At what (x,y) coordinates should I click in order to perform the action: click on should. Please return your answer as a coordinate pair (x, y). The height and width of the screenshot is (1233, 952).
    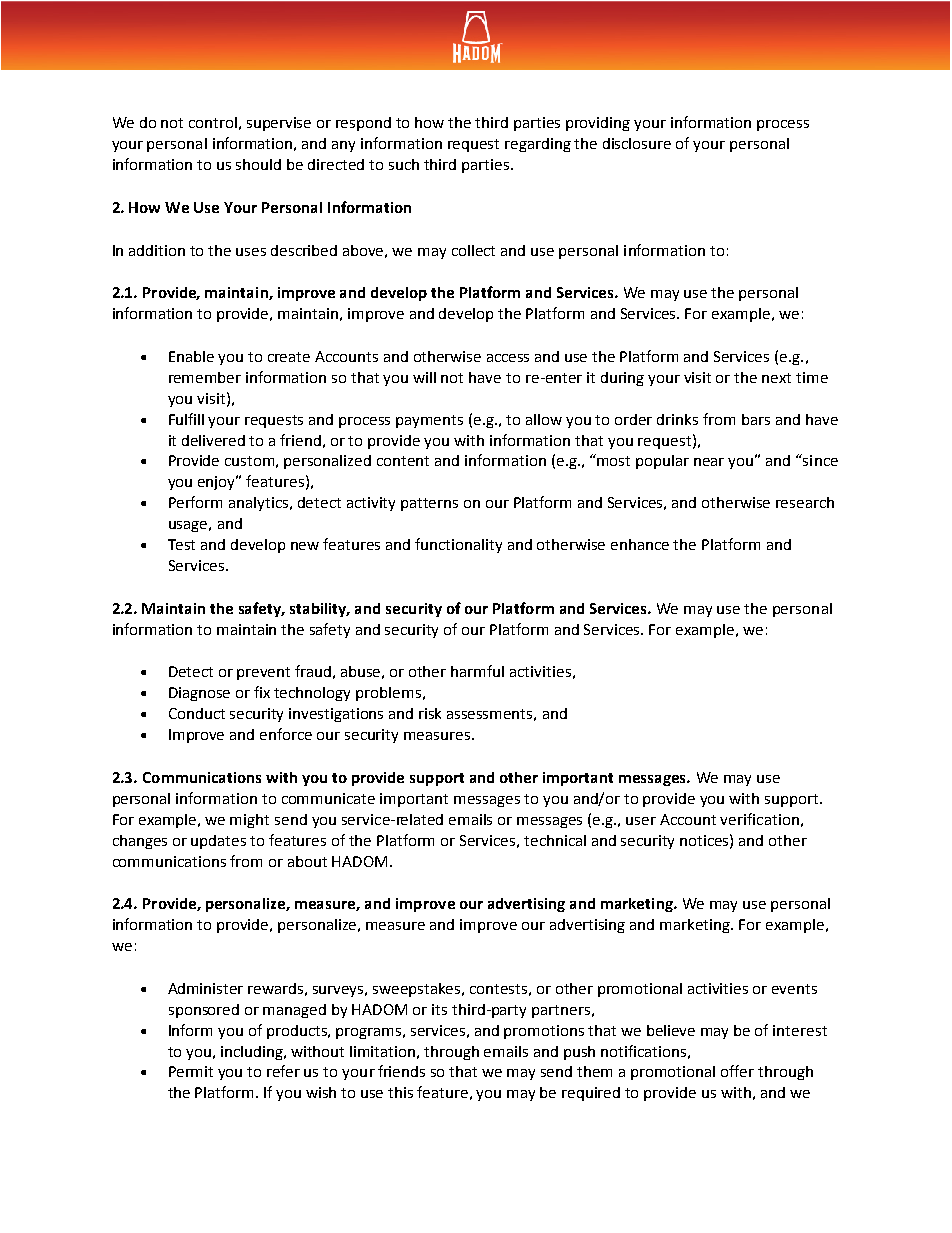
    Looking at the image, I should click on (258, 164).
